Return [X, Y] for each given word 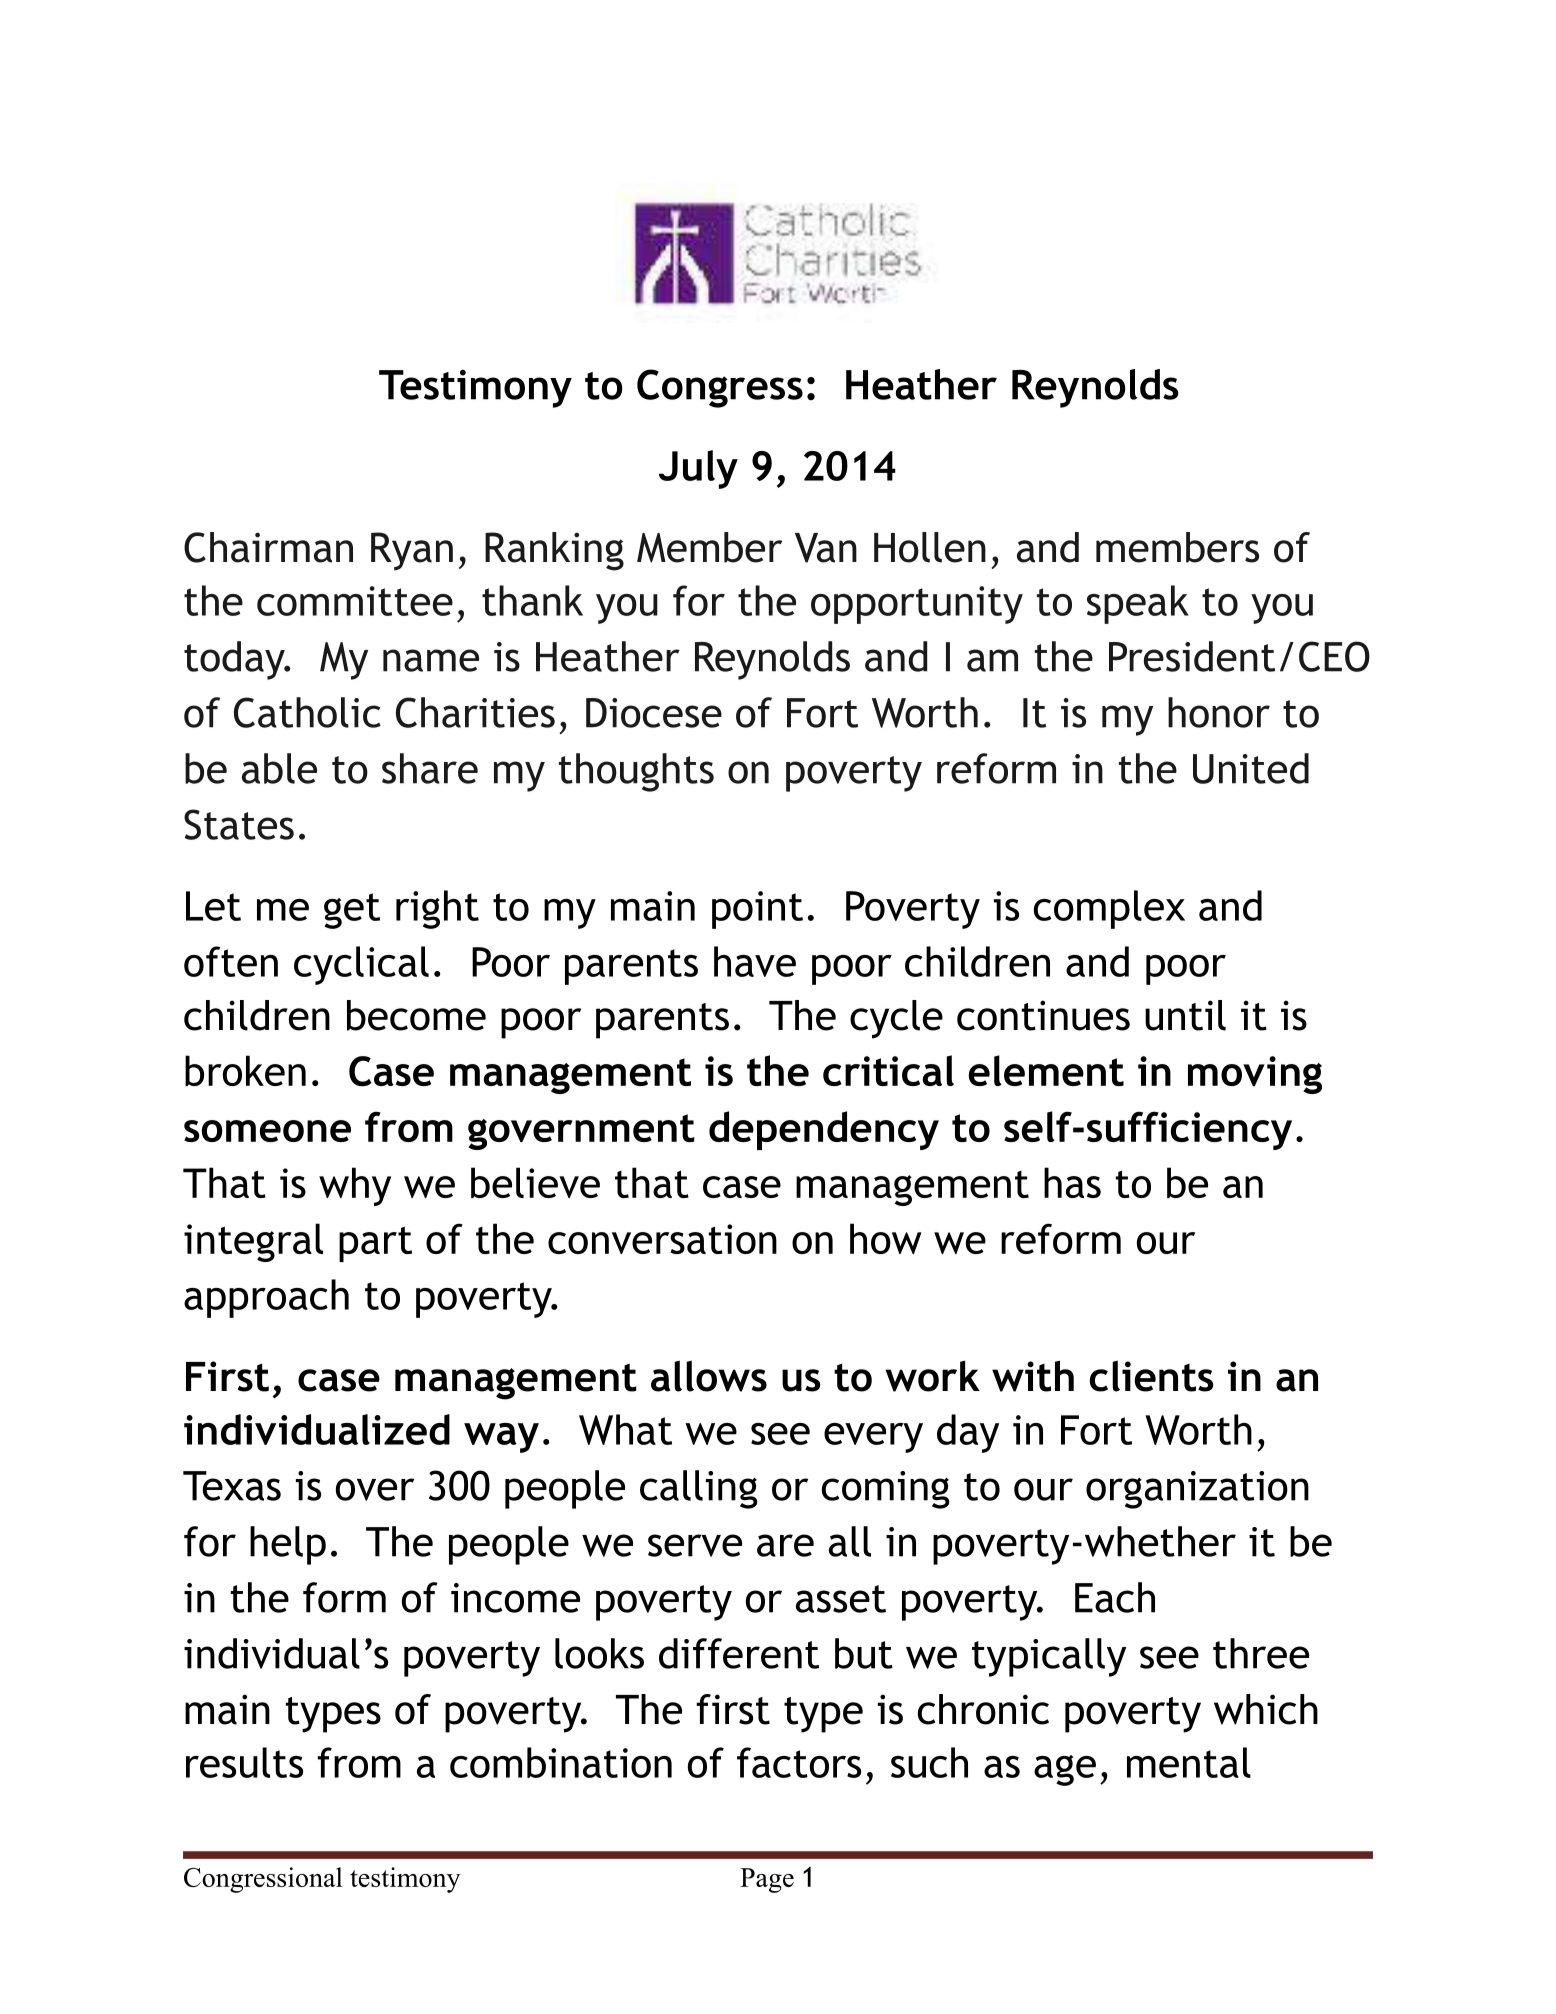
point [757, 910]
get [352, 911]
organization [1197, 1490]
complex [1109, 909]
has [1072, 1182]
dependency [824, 1130]
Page [767, 1880]
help [288, 1545]
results [244, 1762]
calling [698, 1489]
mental [1189, 1762]
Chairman [268, 547]
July [698, 469]
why [355, 1186]
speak [1138, 604]
